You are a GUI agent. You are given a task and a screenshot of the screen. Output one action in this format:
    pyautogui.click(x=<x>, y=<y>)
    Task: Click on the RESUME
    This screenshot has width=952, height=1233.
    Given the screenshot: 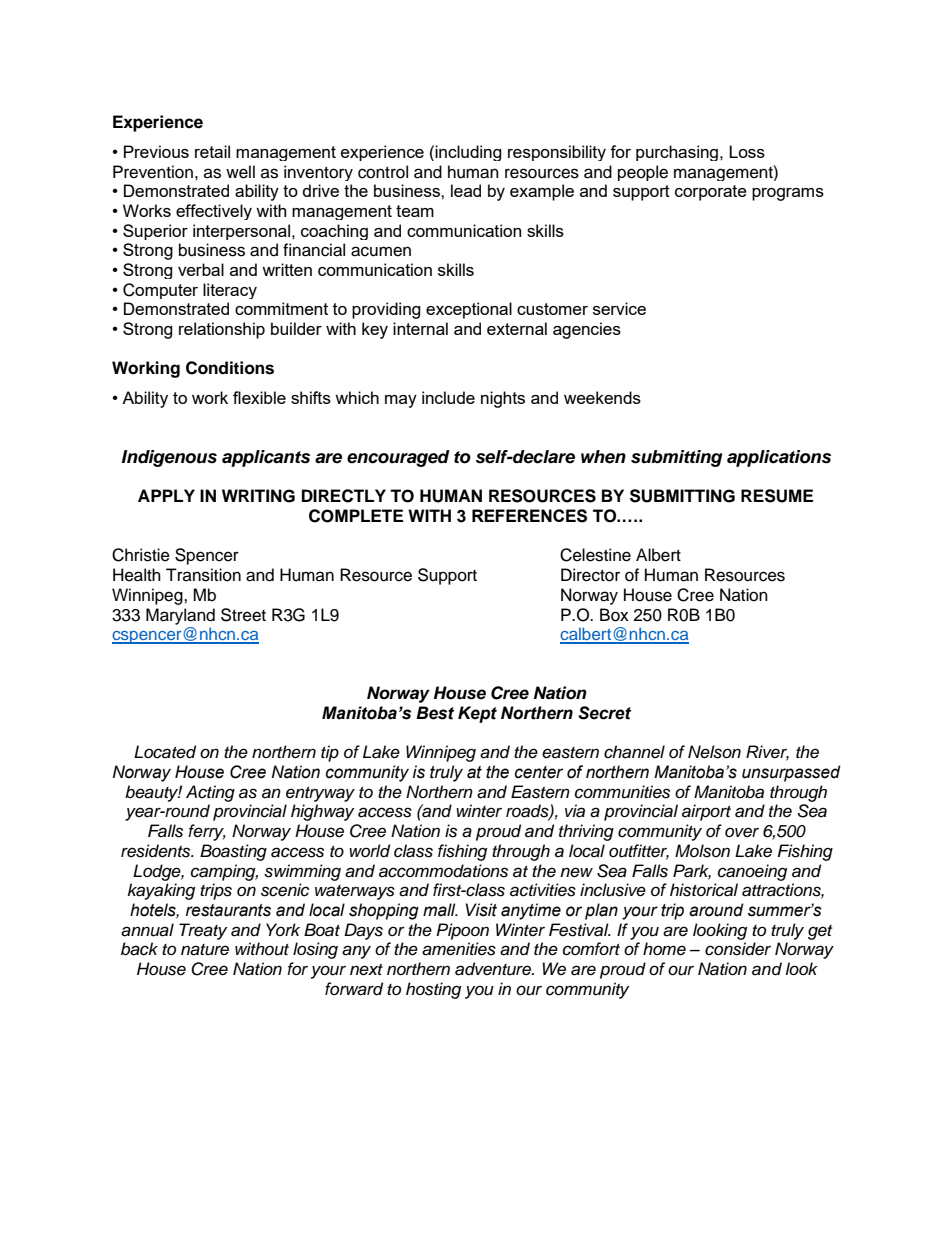 What is the action you would take?
    pyautogui.click(x=777, y=496)
